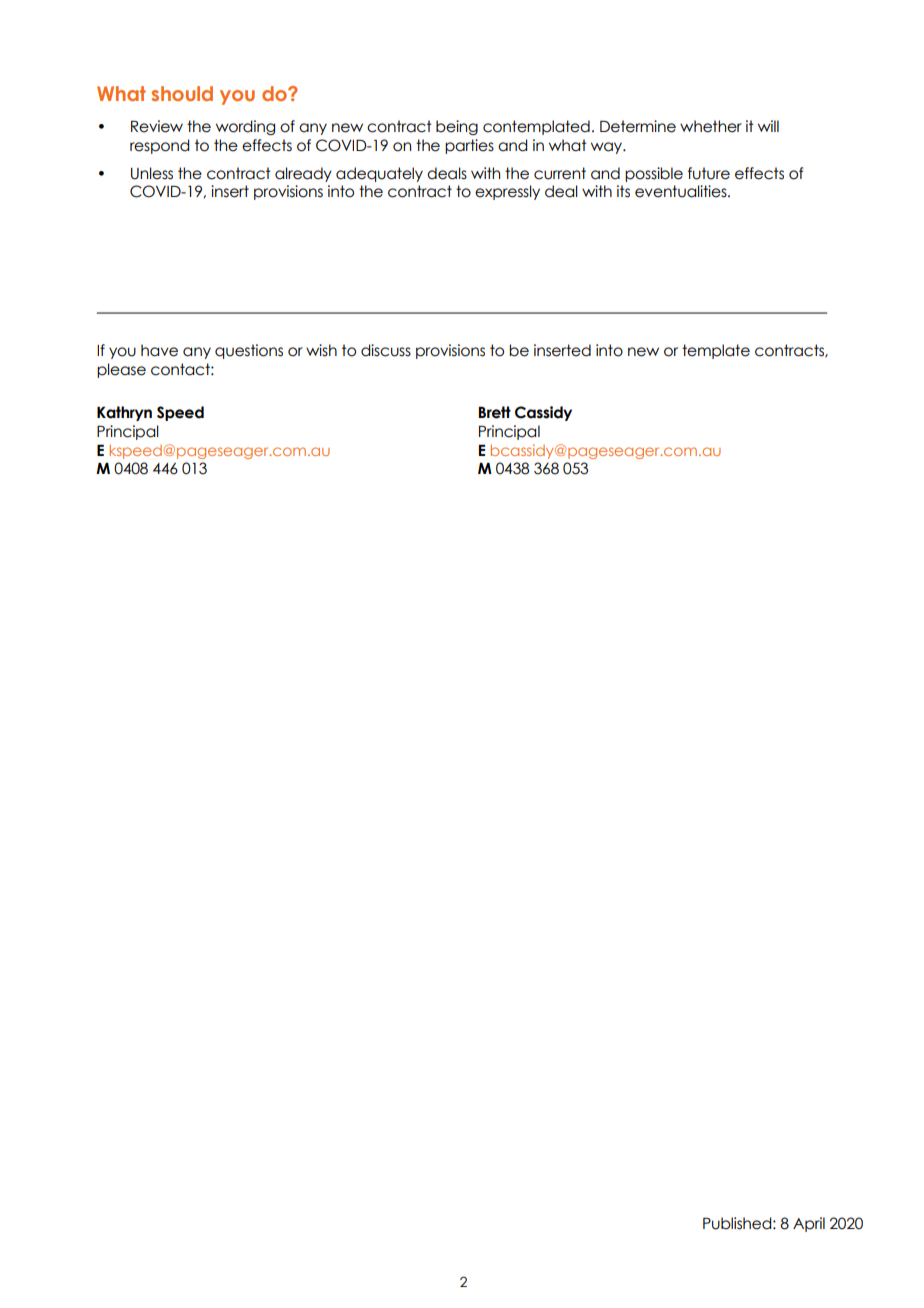 The width and height of the page is (924, 1308). I want to click on whether, so click(711, 126).
